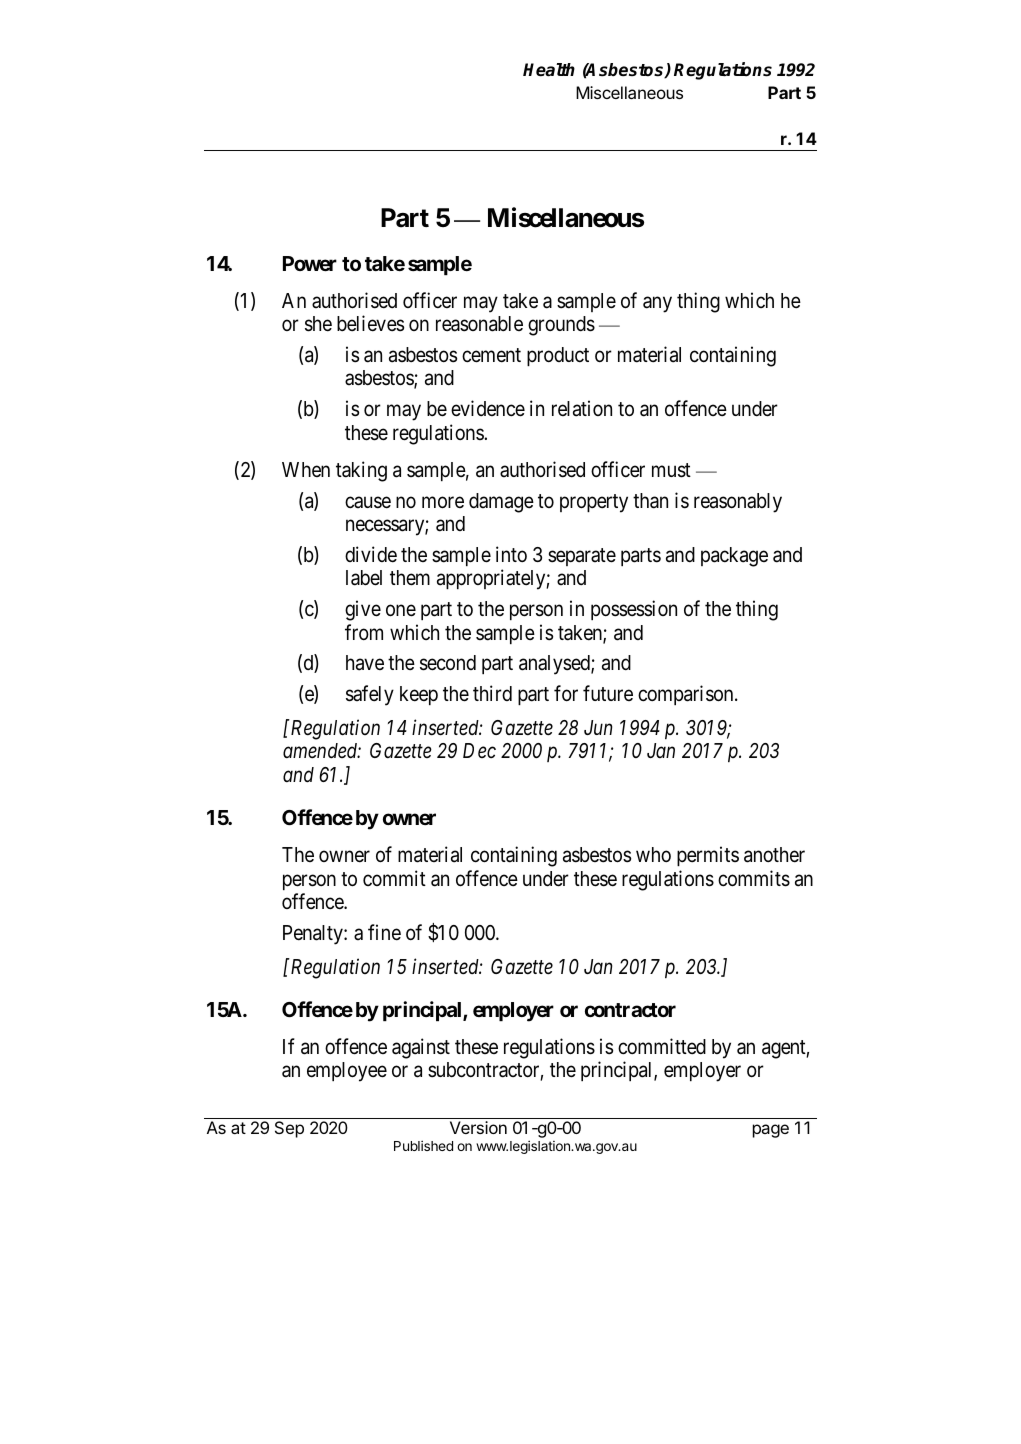 The width and height of the document is (1021, 1444). What do you see at coordinates (310, 263) in the document?
I see `Power` at bounding box center [310, 263].
